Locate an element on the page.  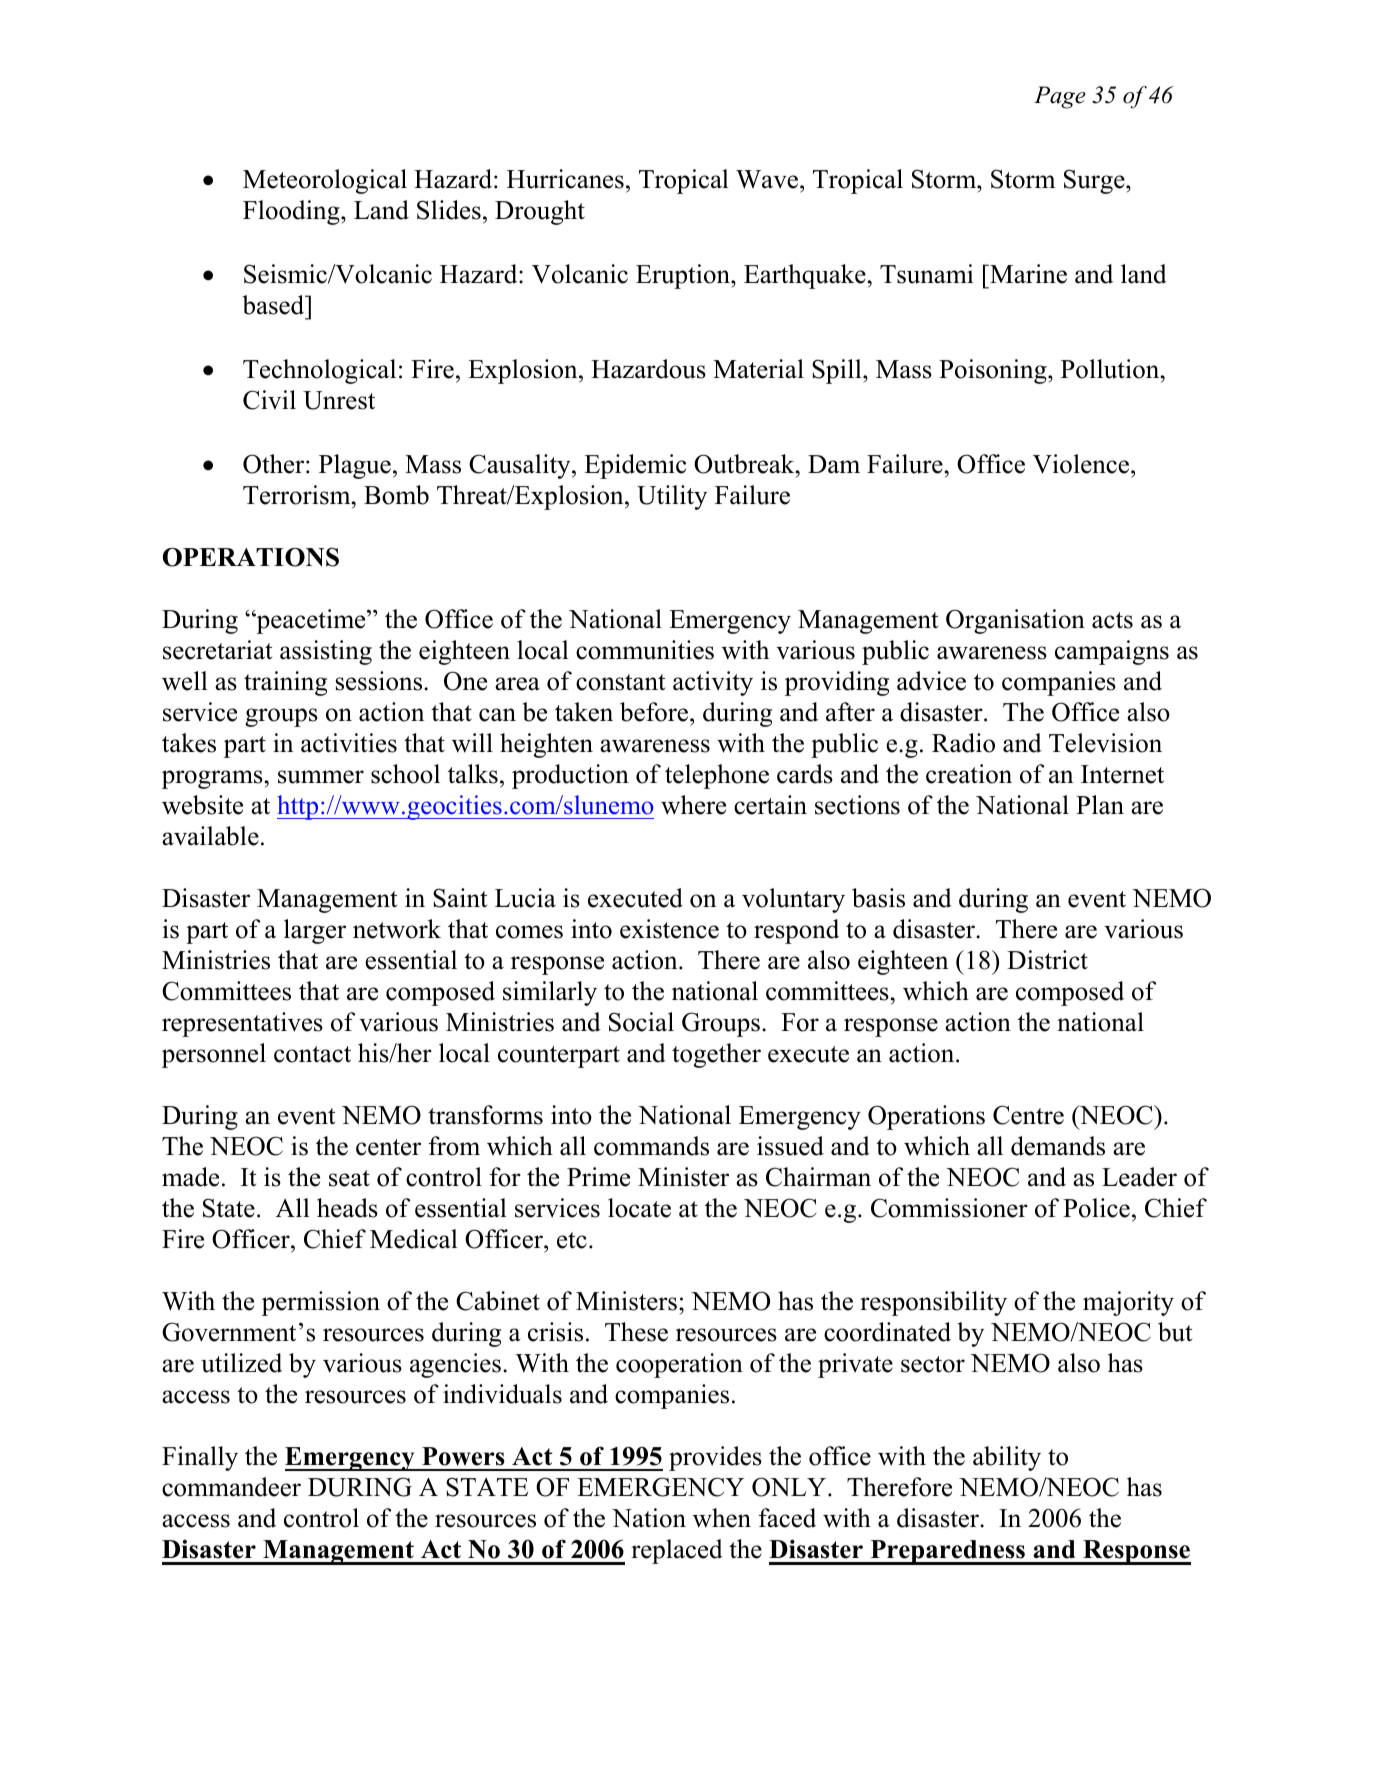
Meteorological is located at coordinates (325, 181).
